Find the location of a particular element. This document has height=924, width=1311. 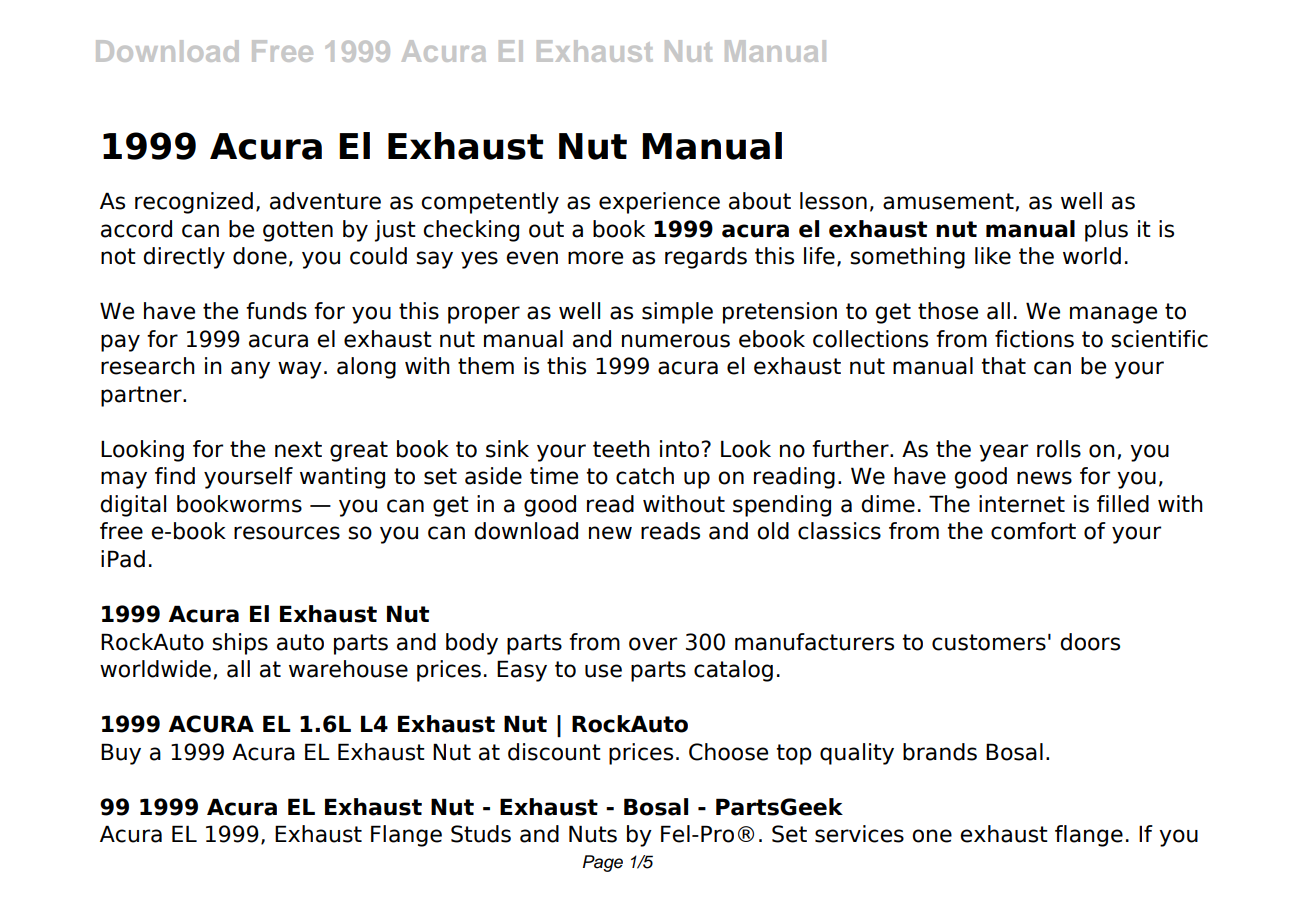

experience is located at coordinates (659, 203).
